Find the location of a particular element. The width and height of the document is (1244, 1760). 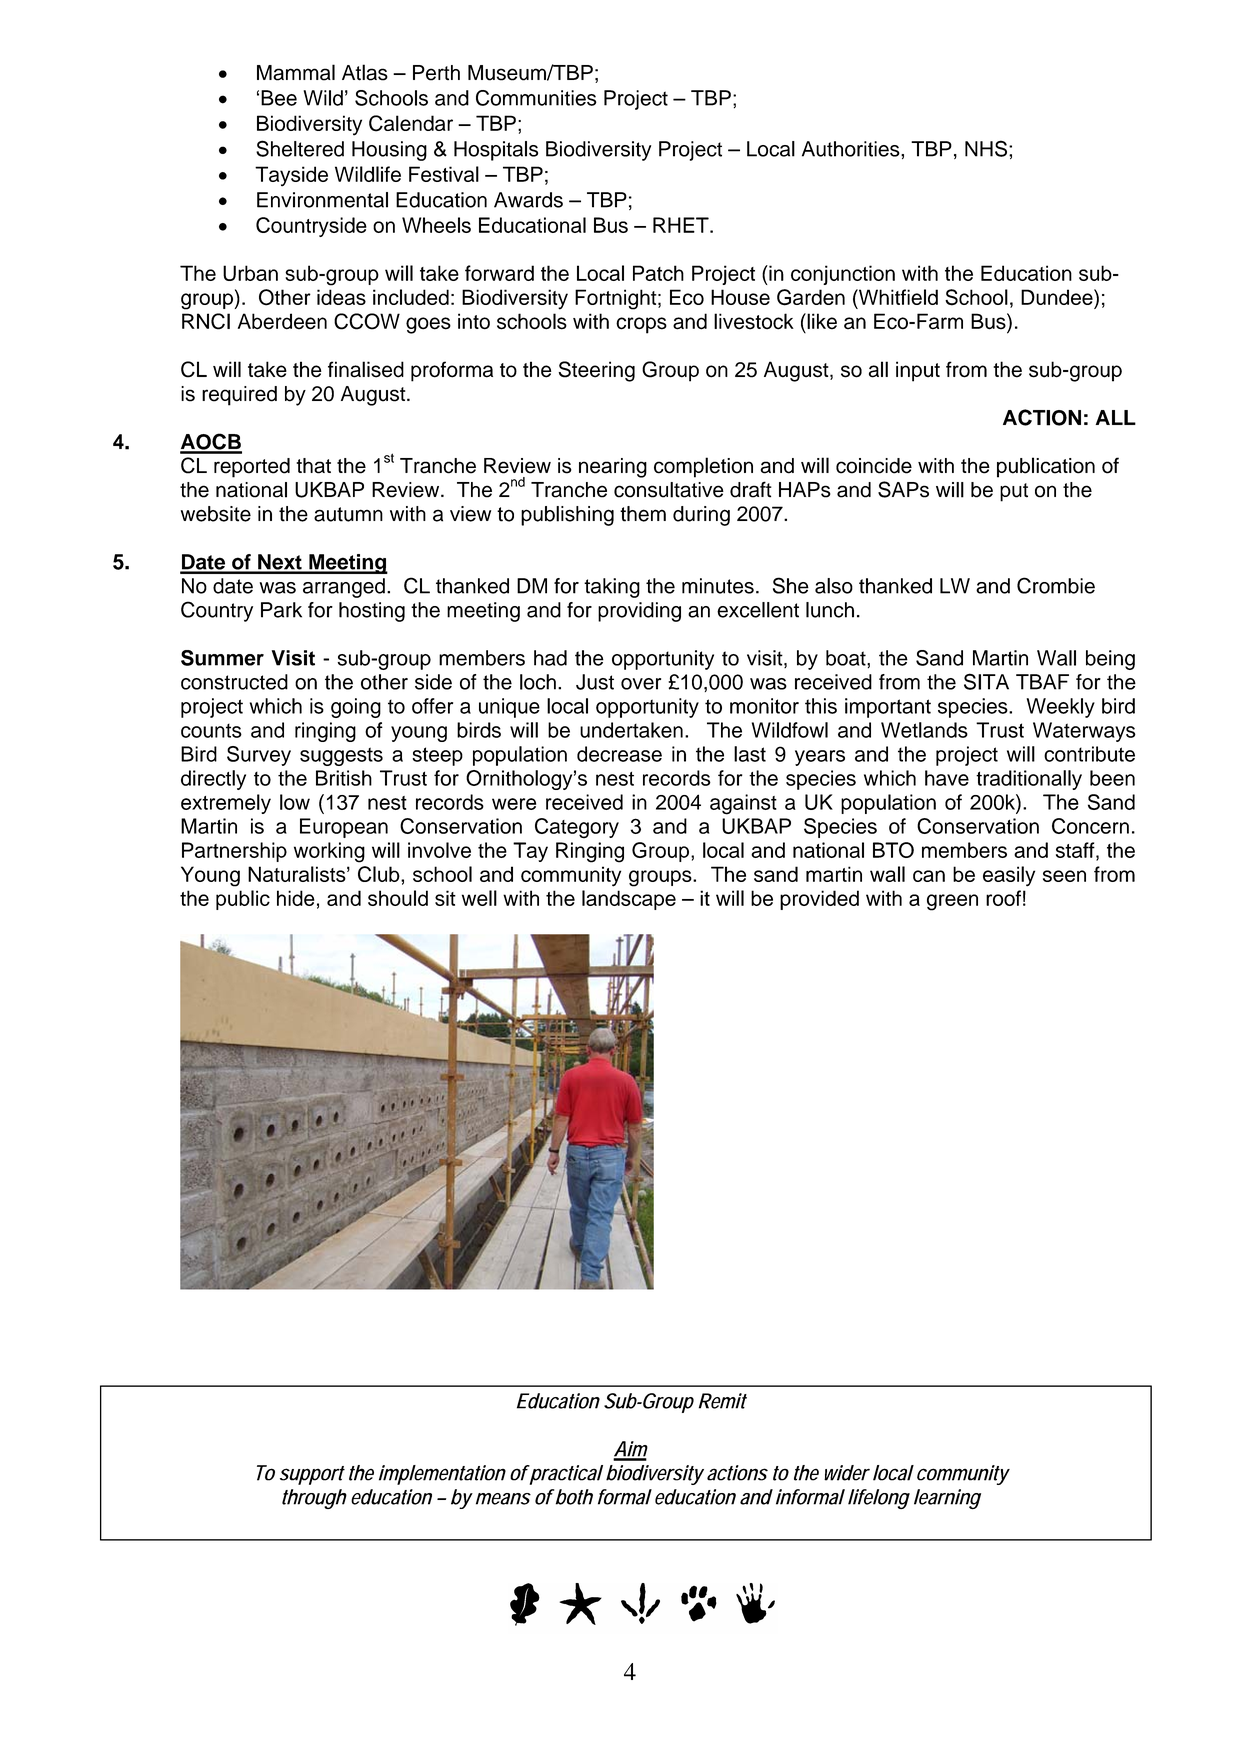

taking is located at coordinates (612, 588).
